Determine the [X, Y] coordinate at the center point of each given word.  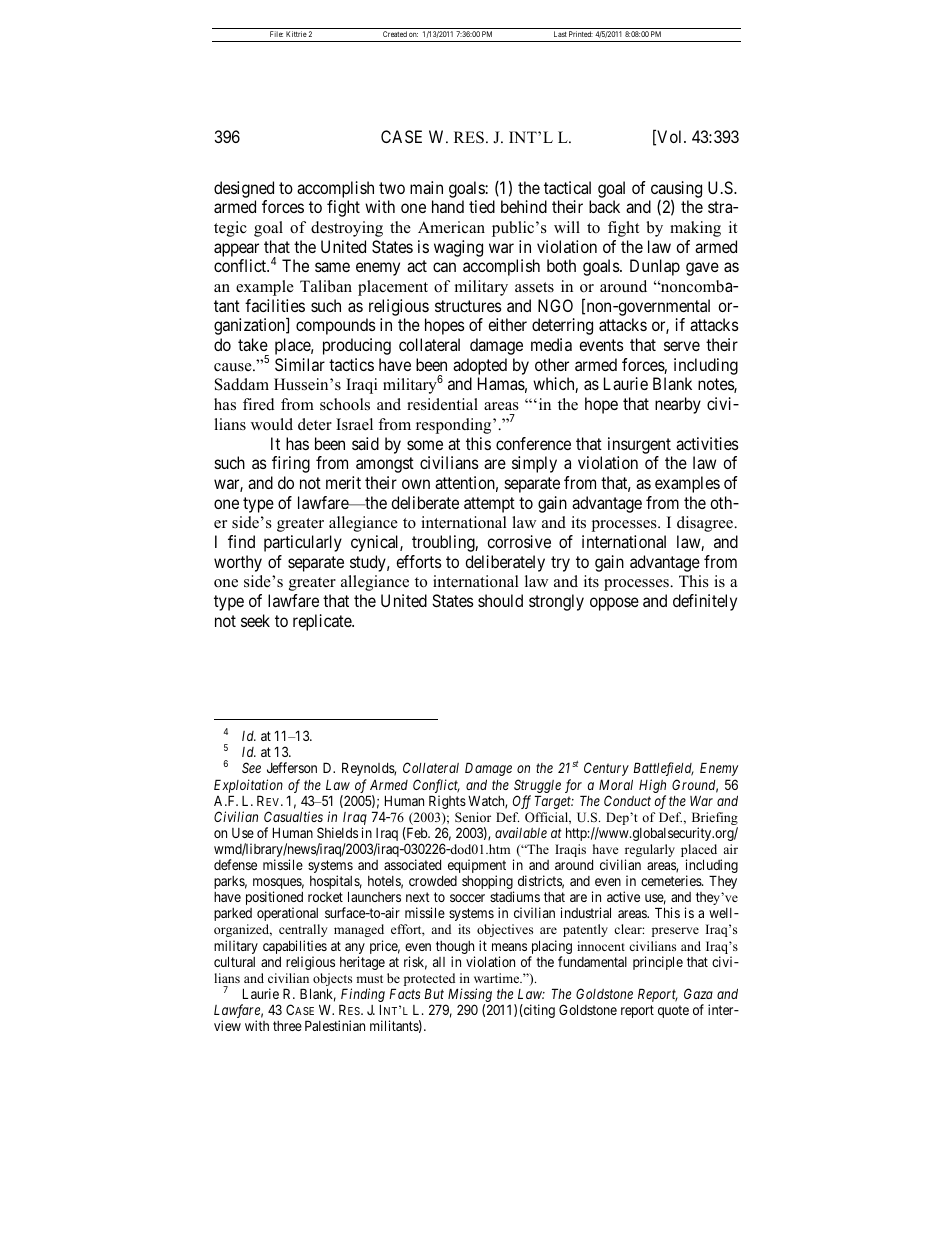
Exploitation [248, 786]
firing [291, 464]
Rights [447, 802]
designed [244, 189]
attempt [489, 505]
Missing [470, 996]
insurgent [639, 445]
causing [676, 190]
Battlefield [663, 769]
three [287, 1026]
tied [482, 206]
